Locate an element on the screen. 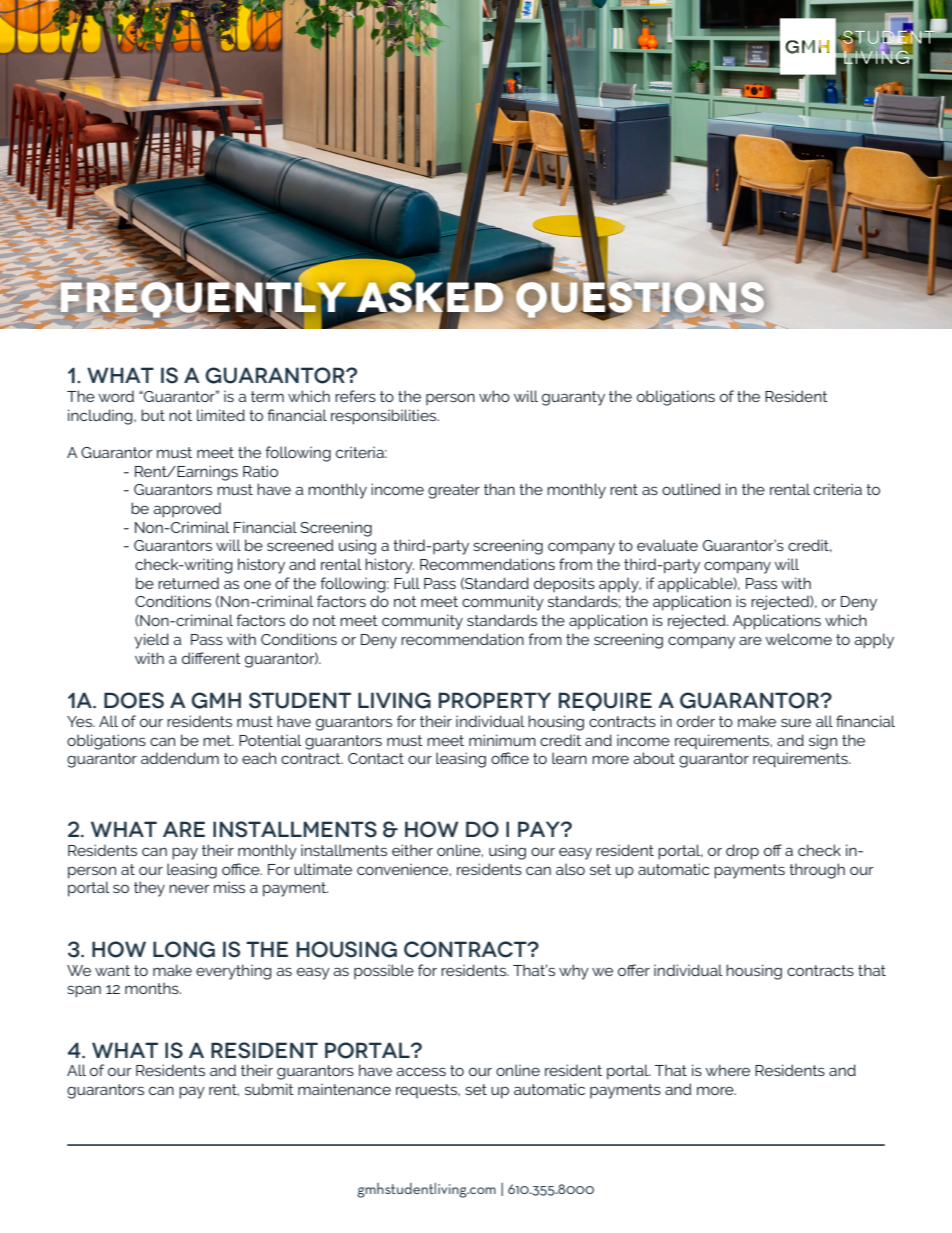 The height and width of the screenshot is (1233, 952). who is located at coordinates (494, 396).
